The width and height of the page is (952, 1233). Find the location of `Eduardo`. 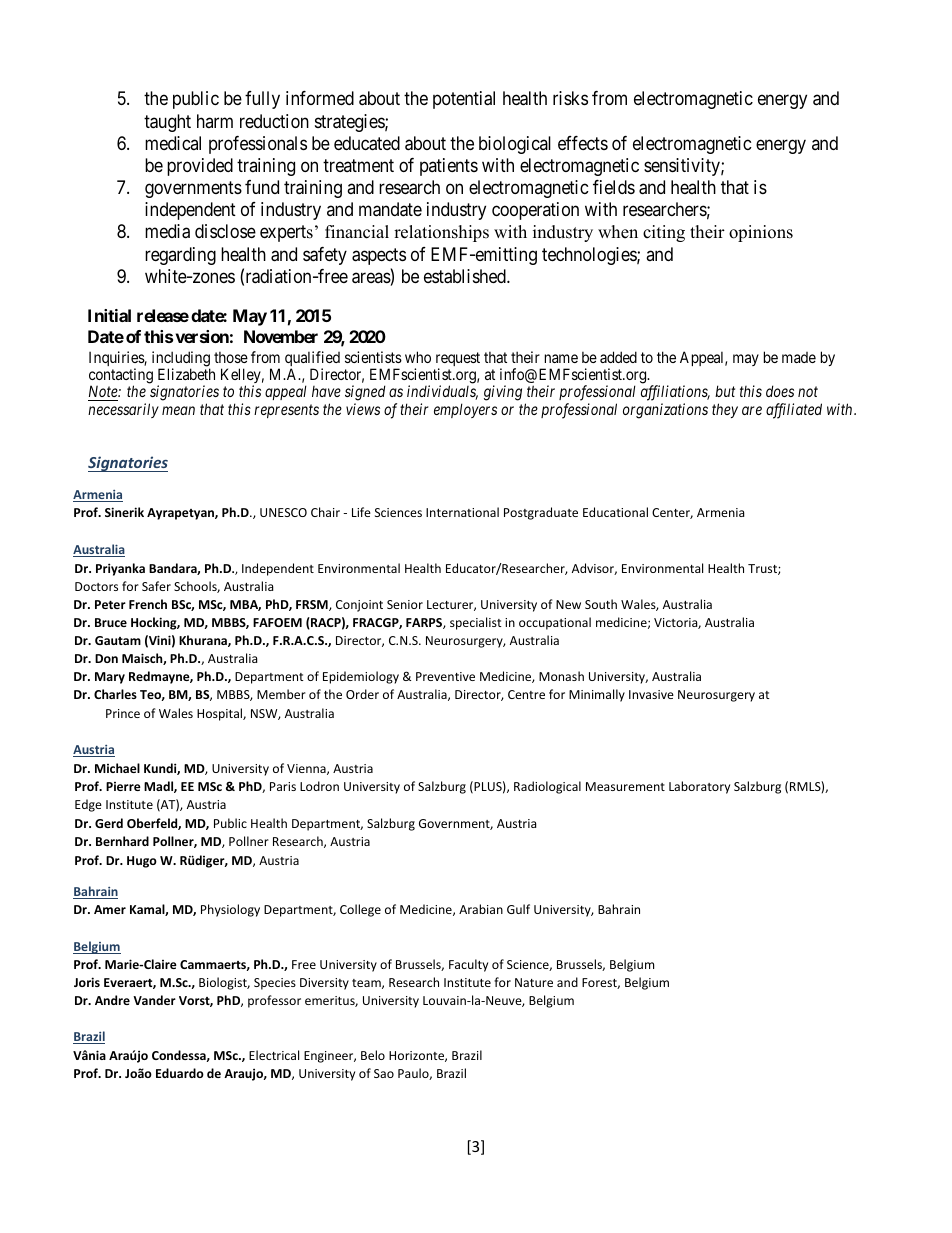

Eduardo is located at coordinates (180, 1073).
